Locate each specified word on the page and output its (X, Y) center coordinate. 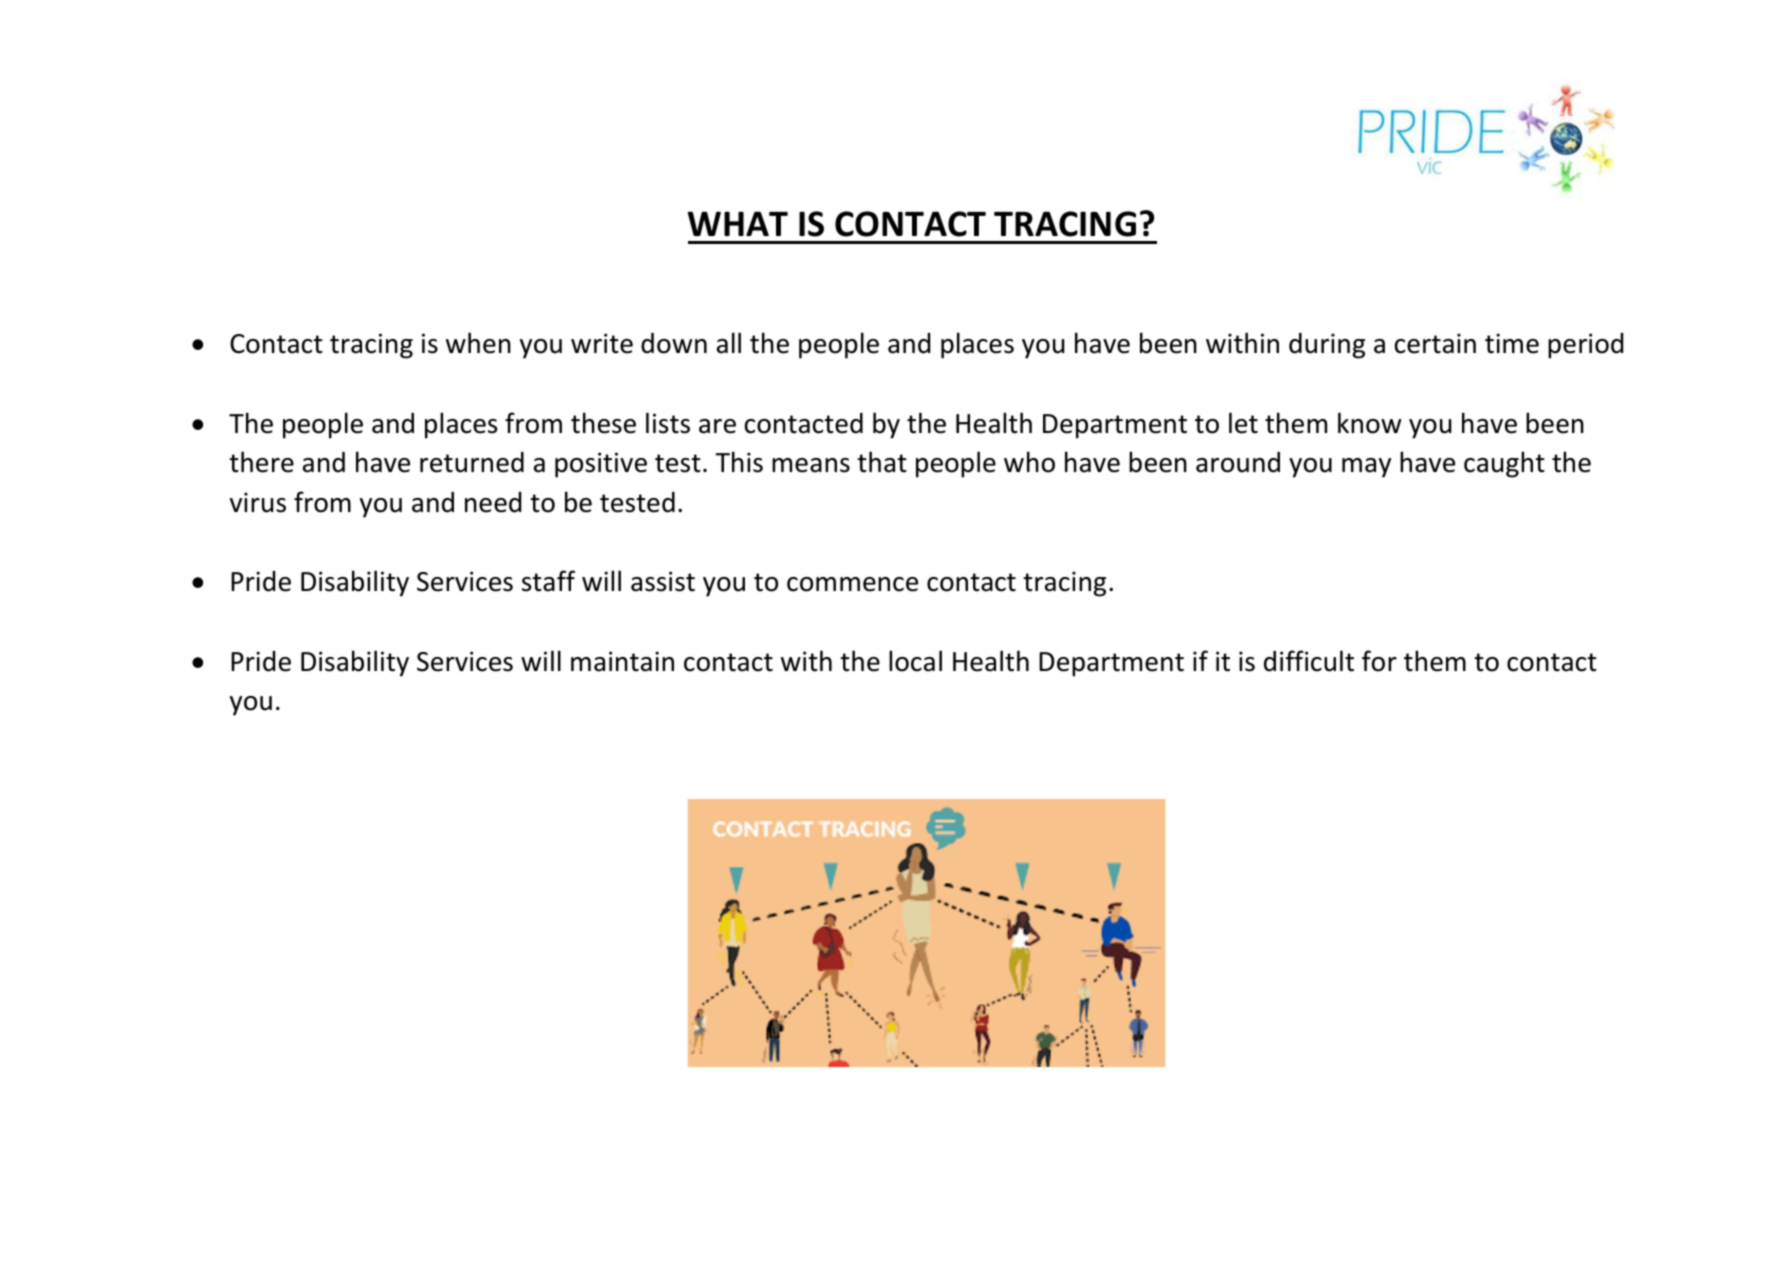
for (1379, 661)
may (1366, 468)
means (811, 465)
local (915, 661)
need (493, 502)
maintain (622, 661)
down (674, 343)
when (478, 343)
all (729, 343)
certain (1435, 343)
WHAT (738, 223)
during (1327, 346)
